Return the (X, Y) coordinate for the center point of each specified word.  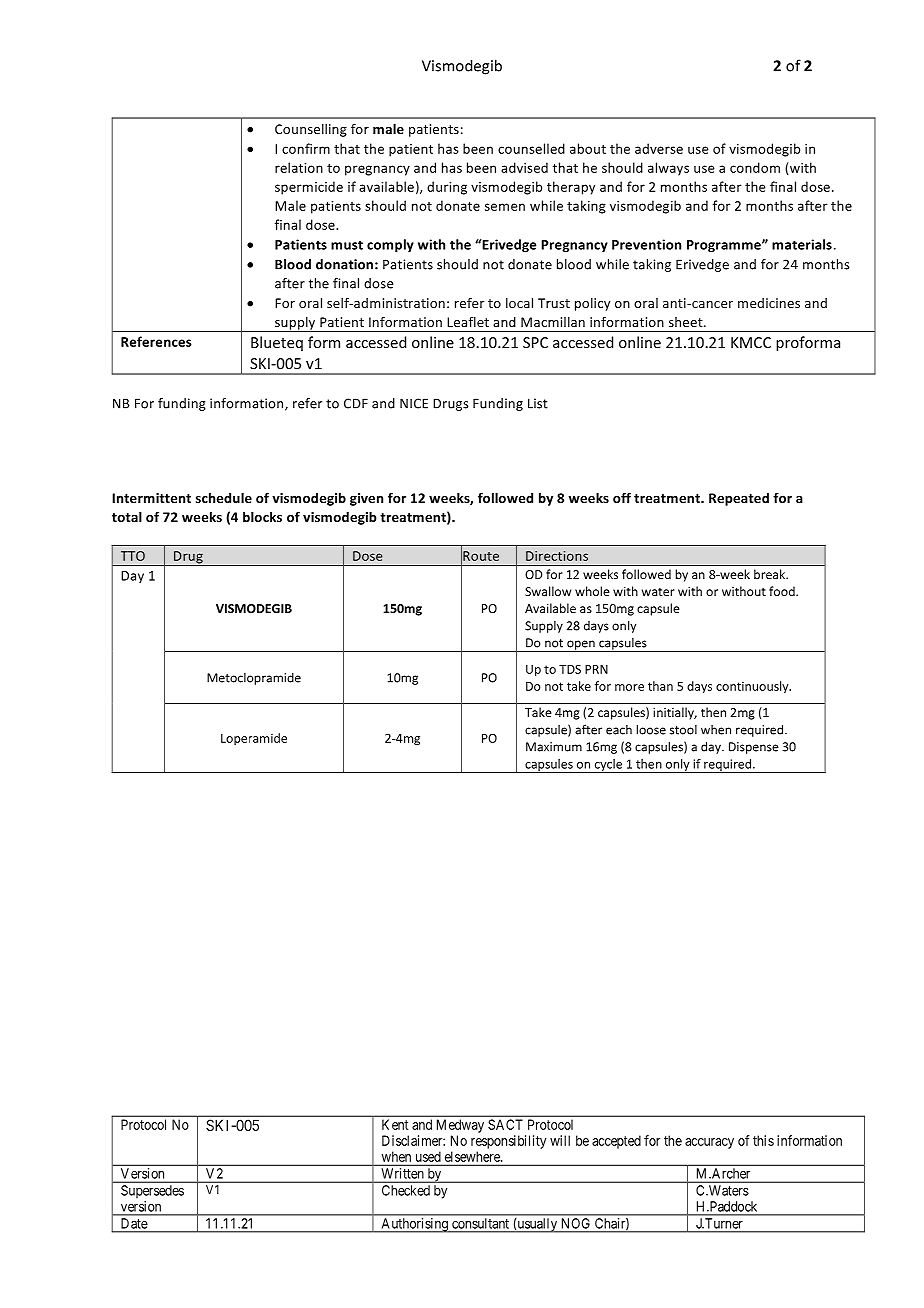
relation (299, 167)
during (447, 188)
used (428, 1157)
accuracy (709, 1143)
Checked (406, 1190)
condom (755, 167)
